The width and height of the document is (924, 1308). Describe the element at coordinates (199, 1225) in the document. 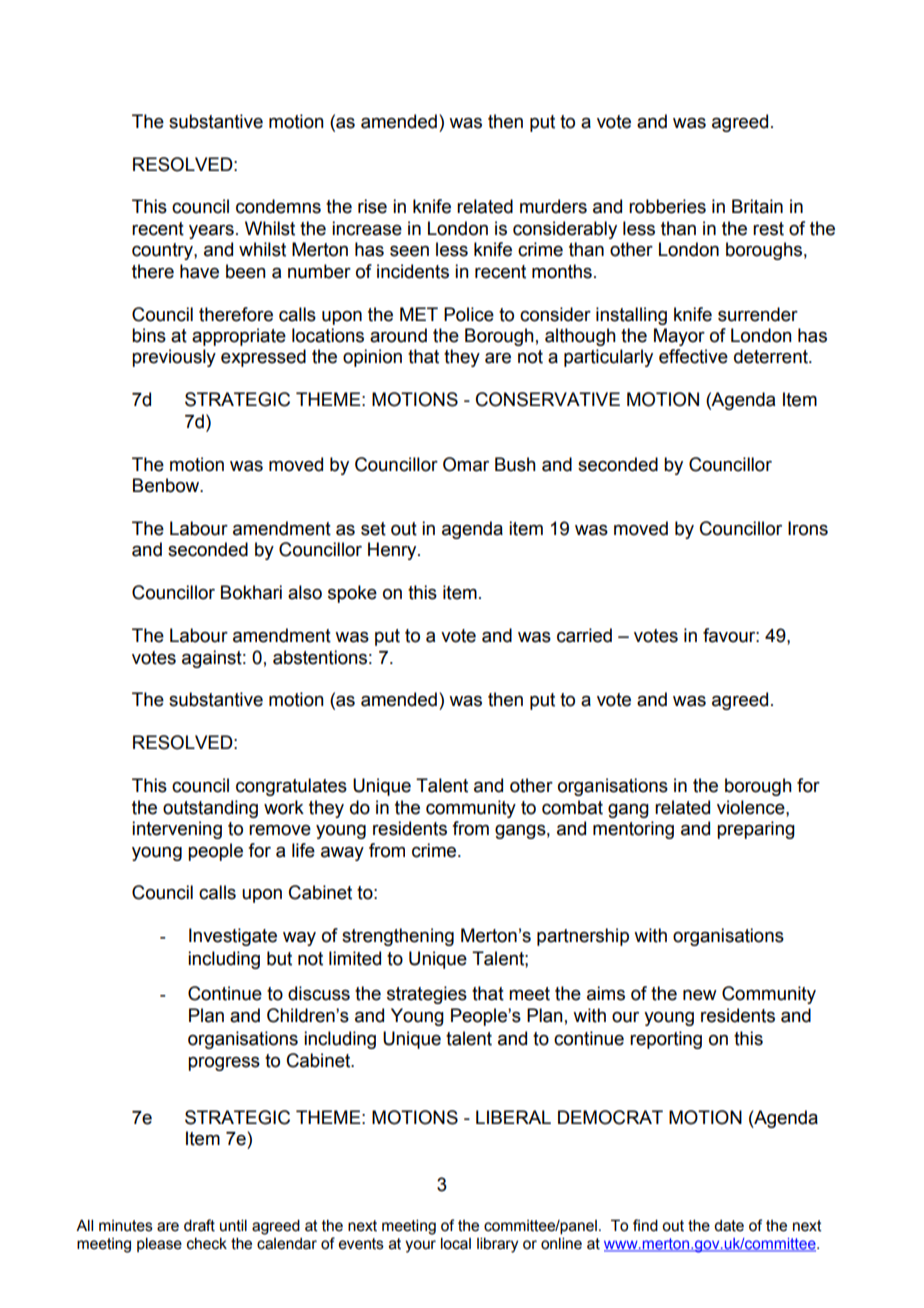

I see `draft` at that location.
